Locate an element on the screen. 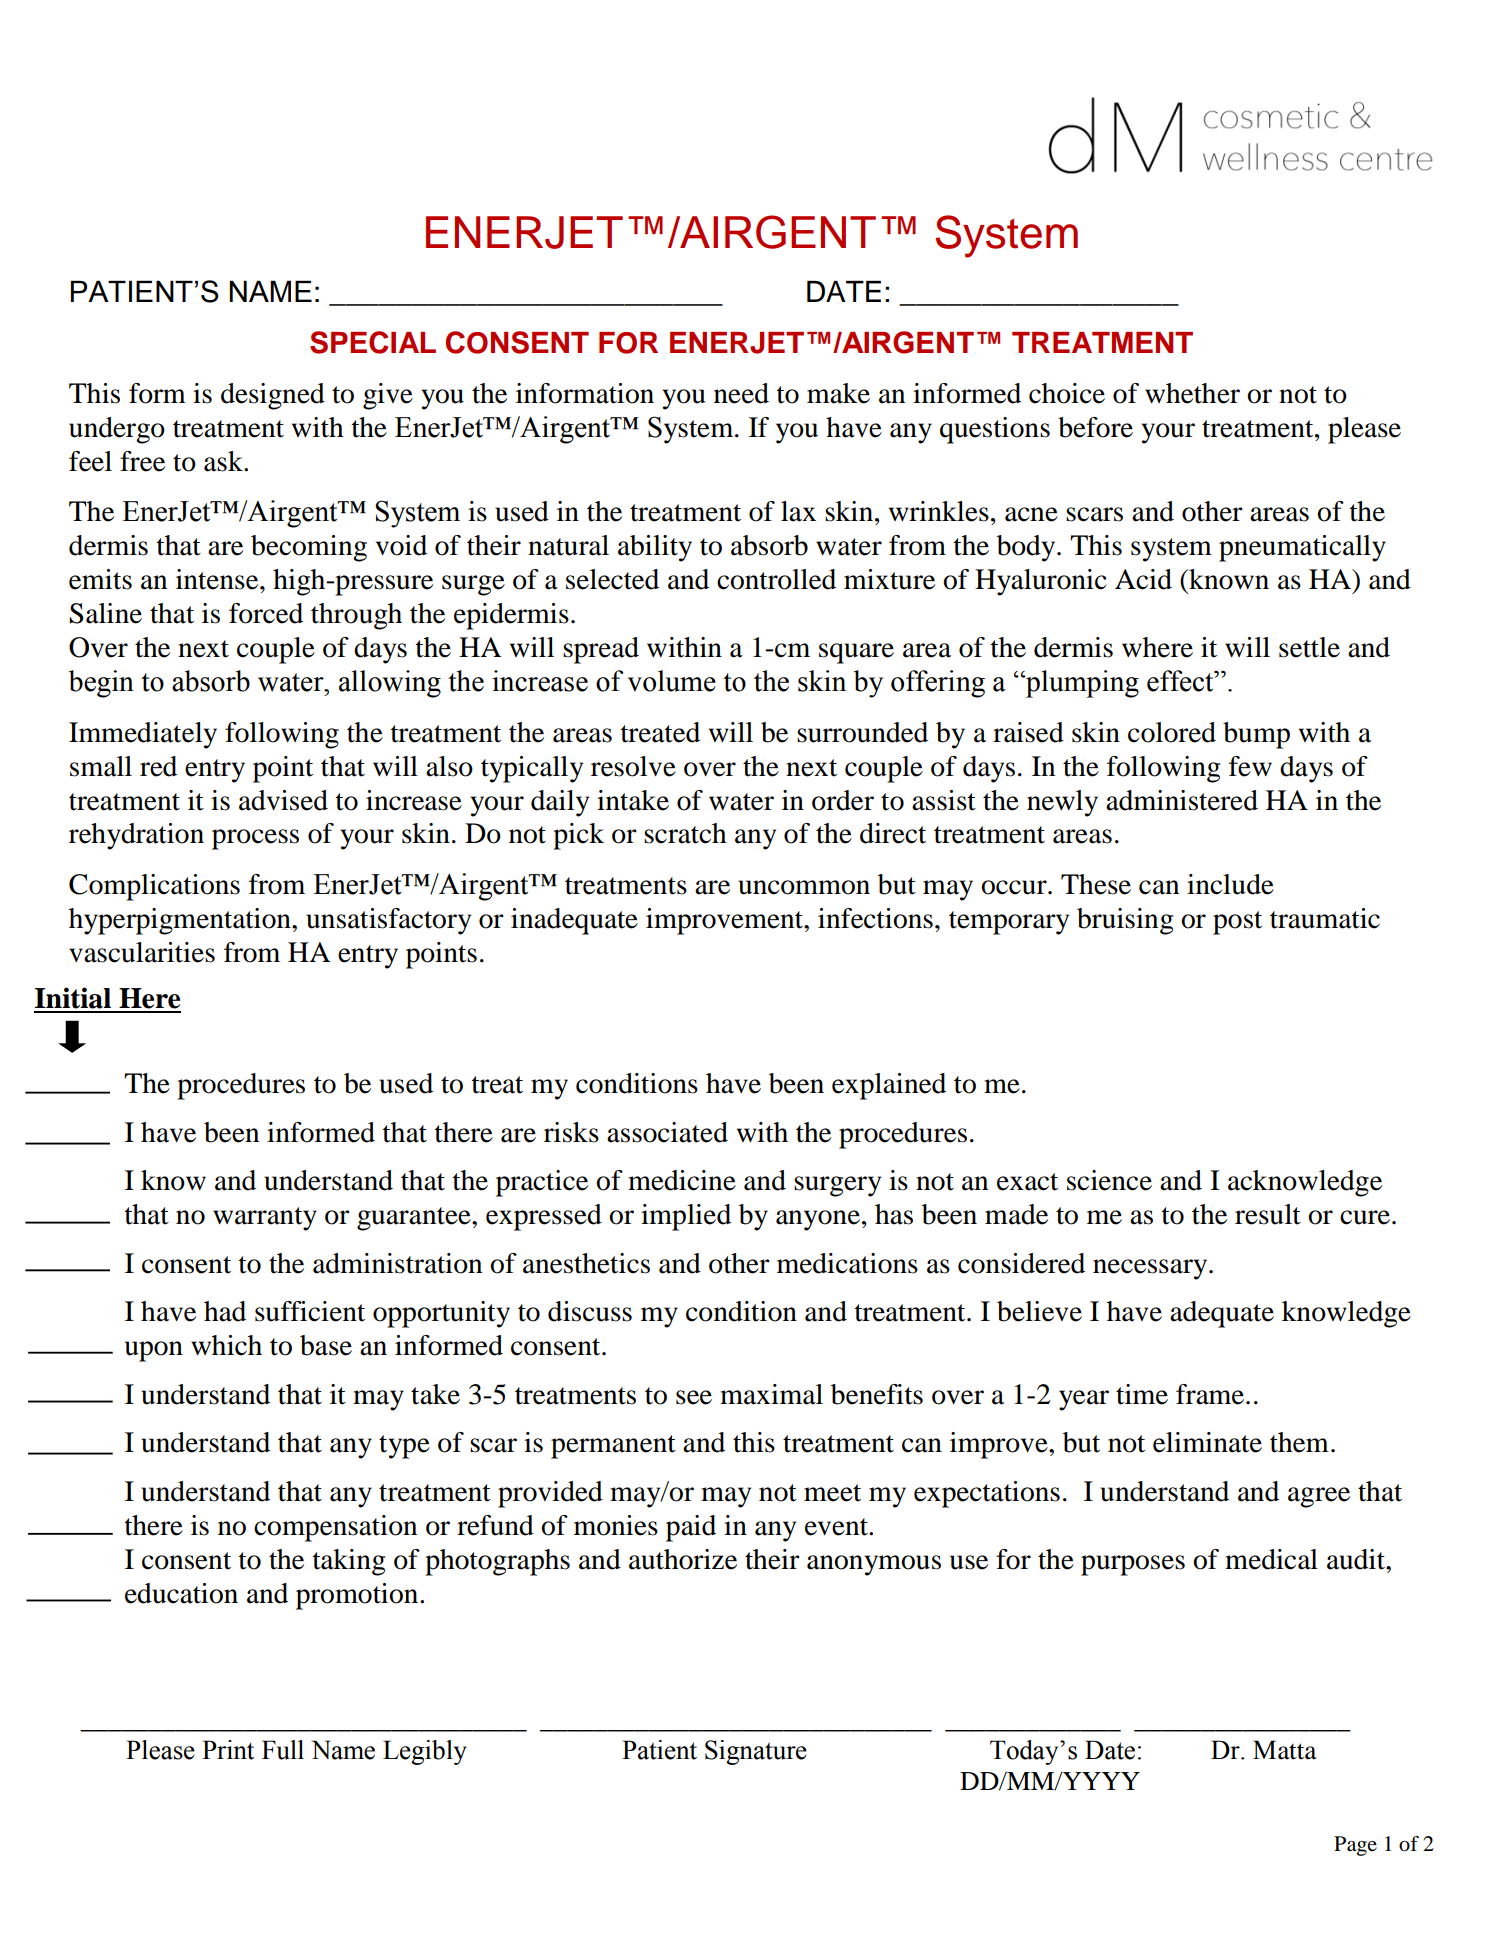 This screenshot has height=1944, width=1503. need is located at coordinates (741, 393).
